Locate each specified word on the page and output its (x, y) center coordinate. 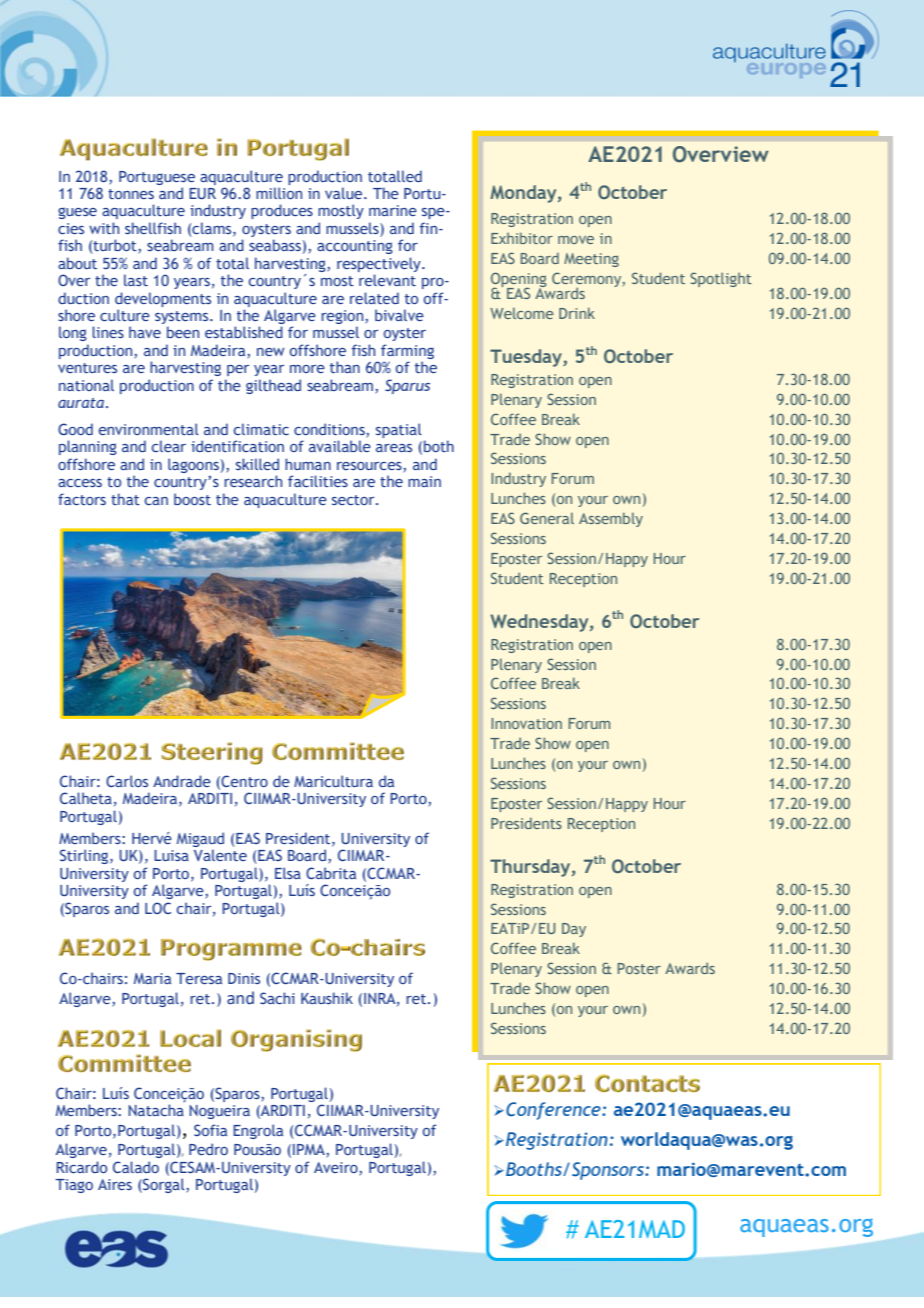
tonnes (131, 194)
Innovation (526, 723)
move (576, 240)
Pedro (208, 1149)
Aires (115, 1184)
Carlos (127, 781)
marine (393, 210)
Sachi (277, 998)
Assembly (611, 519)
